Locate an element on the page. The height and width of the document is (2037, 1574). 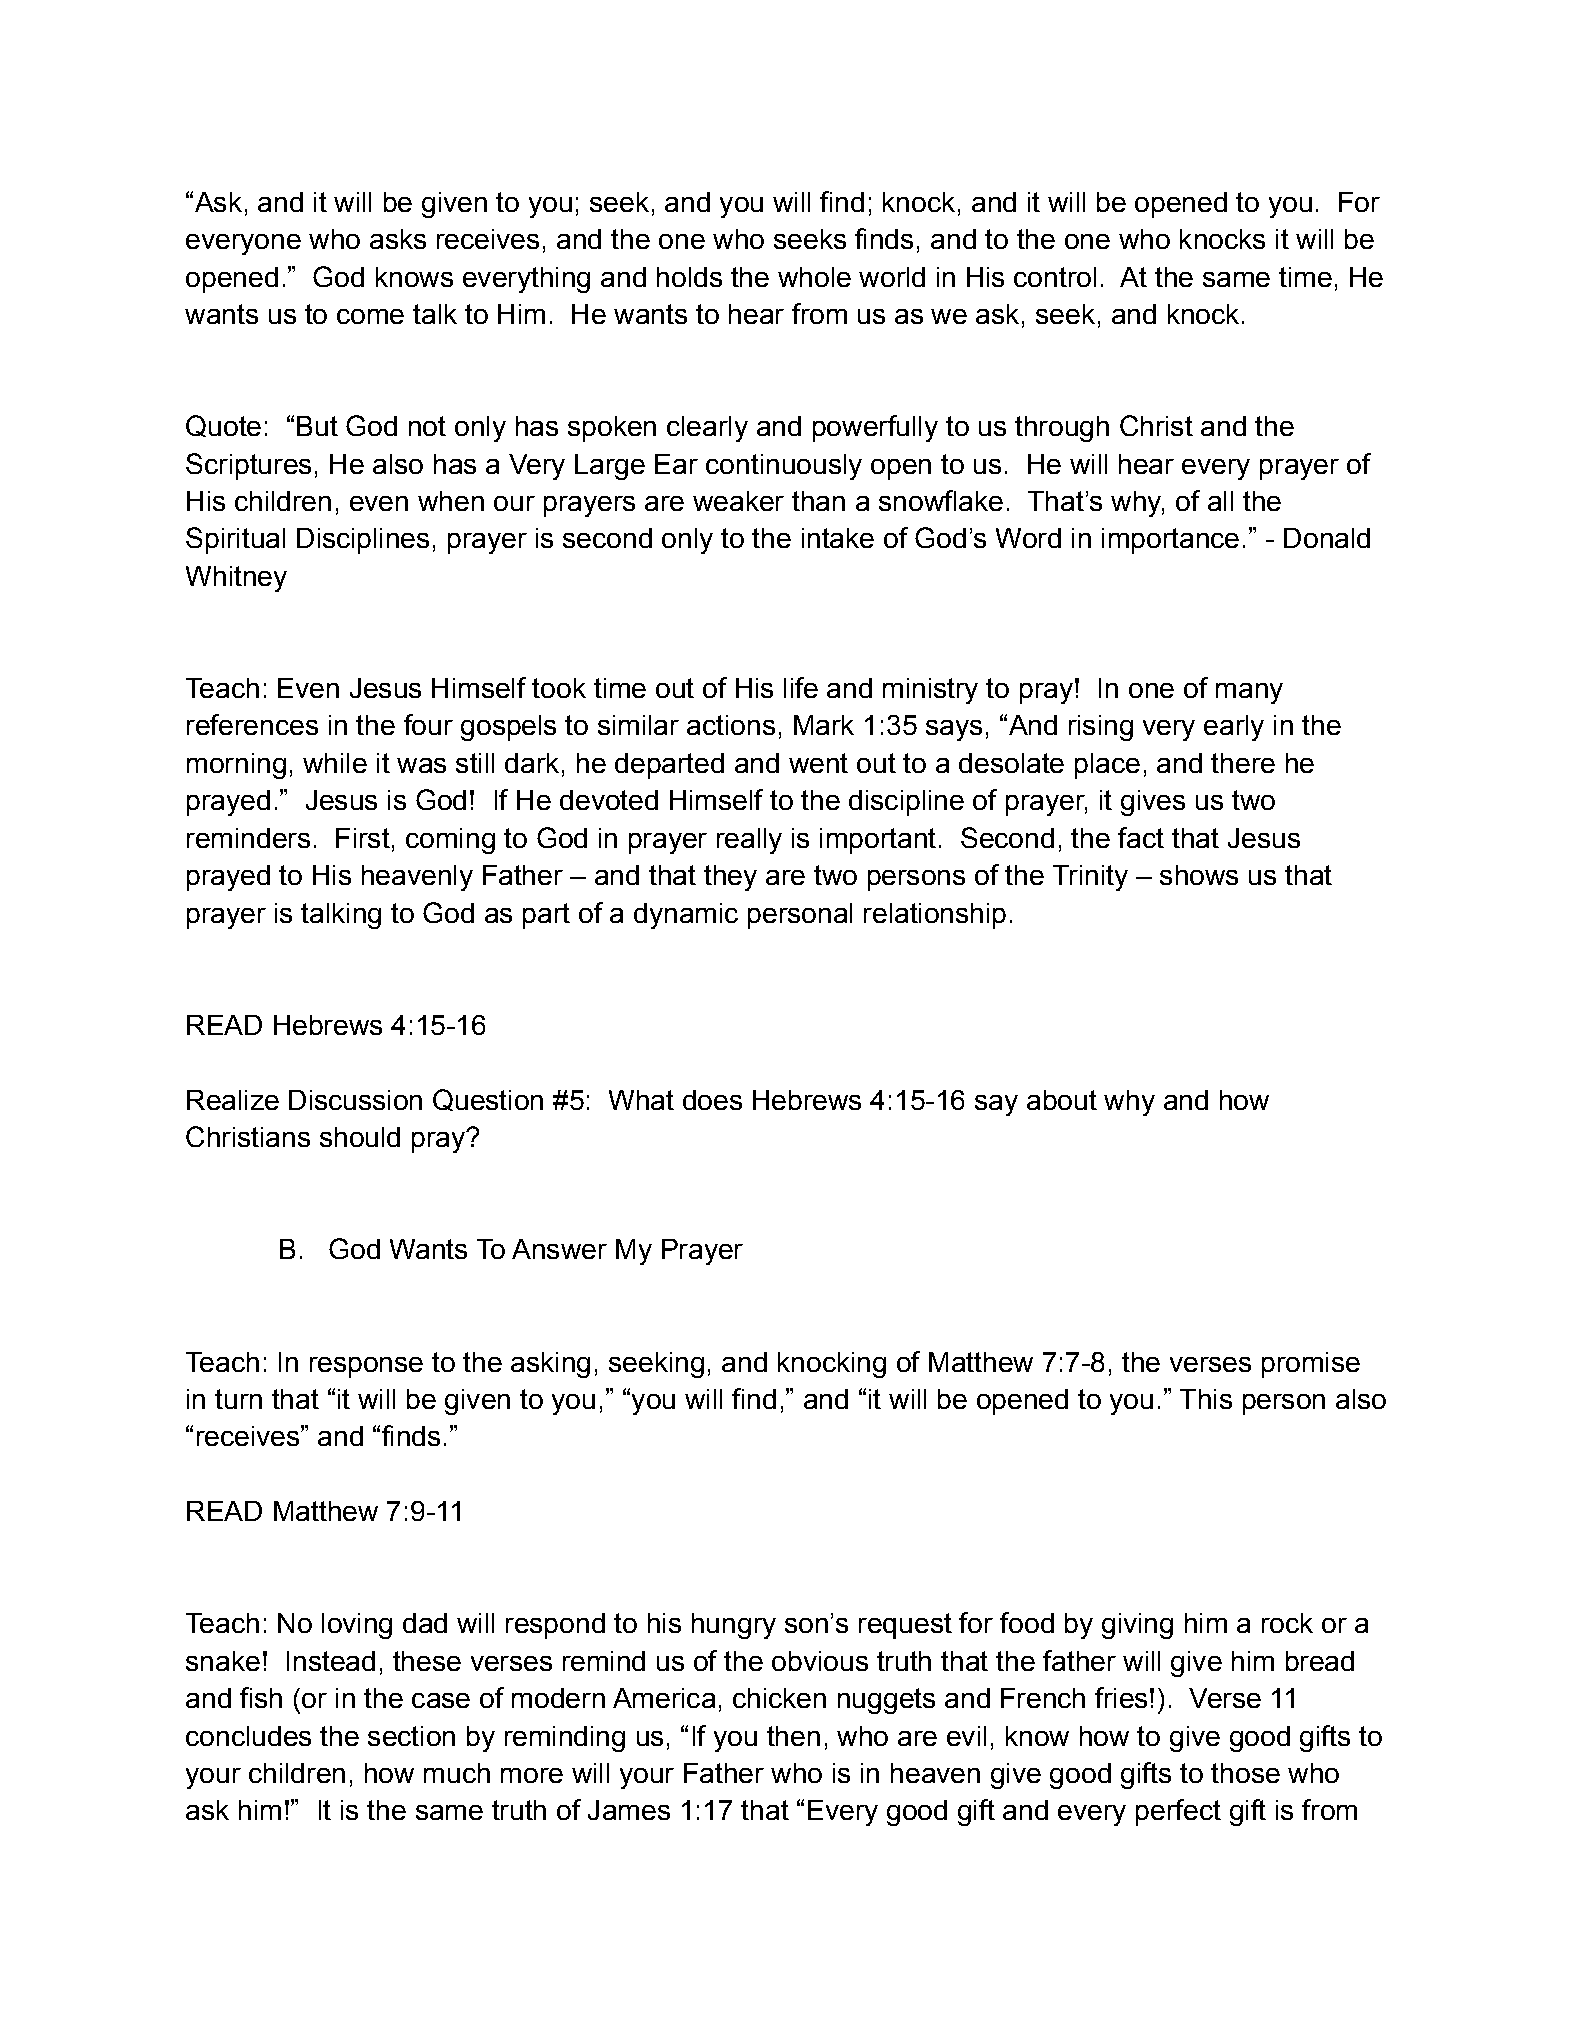
section is located at coordinates (411, 1736).
